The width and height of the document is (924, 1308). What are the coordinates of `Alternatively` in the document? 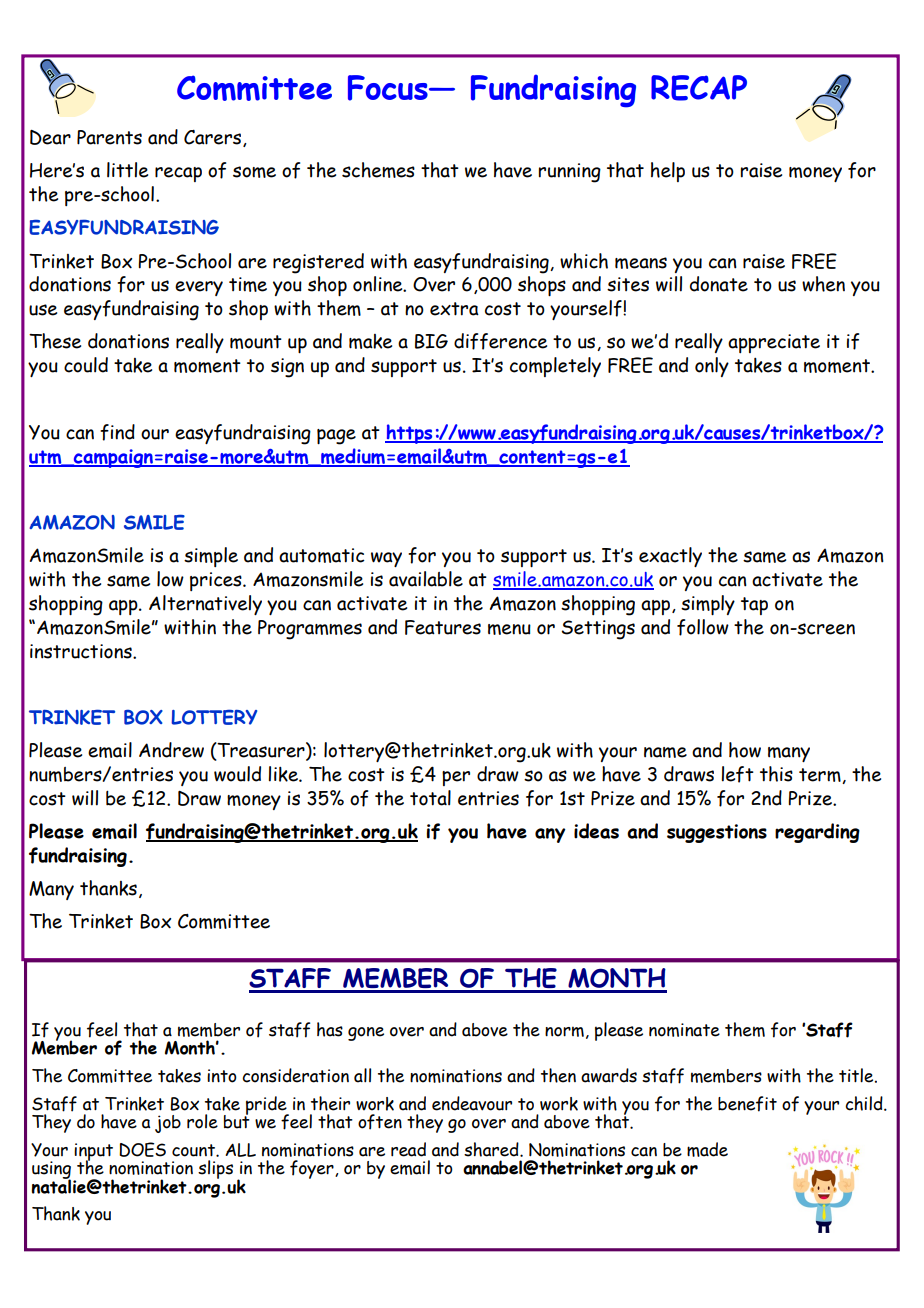 It's located at (205, 605).
